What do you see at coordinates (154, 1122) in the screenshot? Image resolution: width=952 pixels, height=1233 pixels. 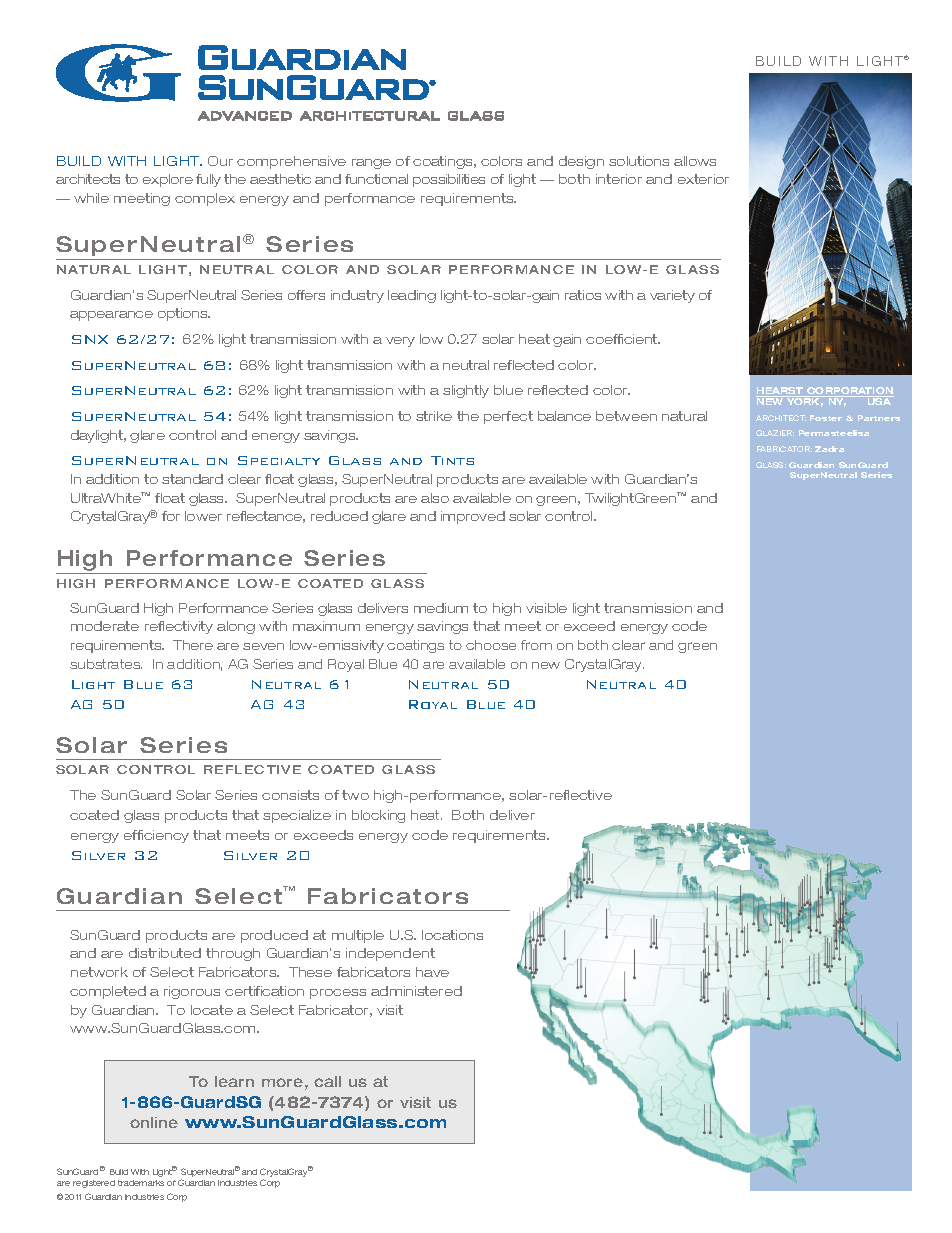 I see `online` at bounding box center [154, 1122].
